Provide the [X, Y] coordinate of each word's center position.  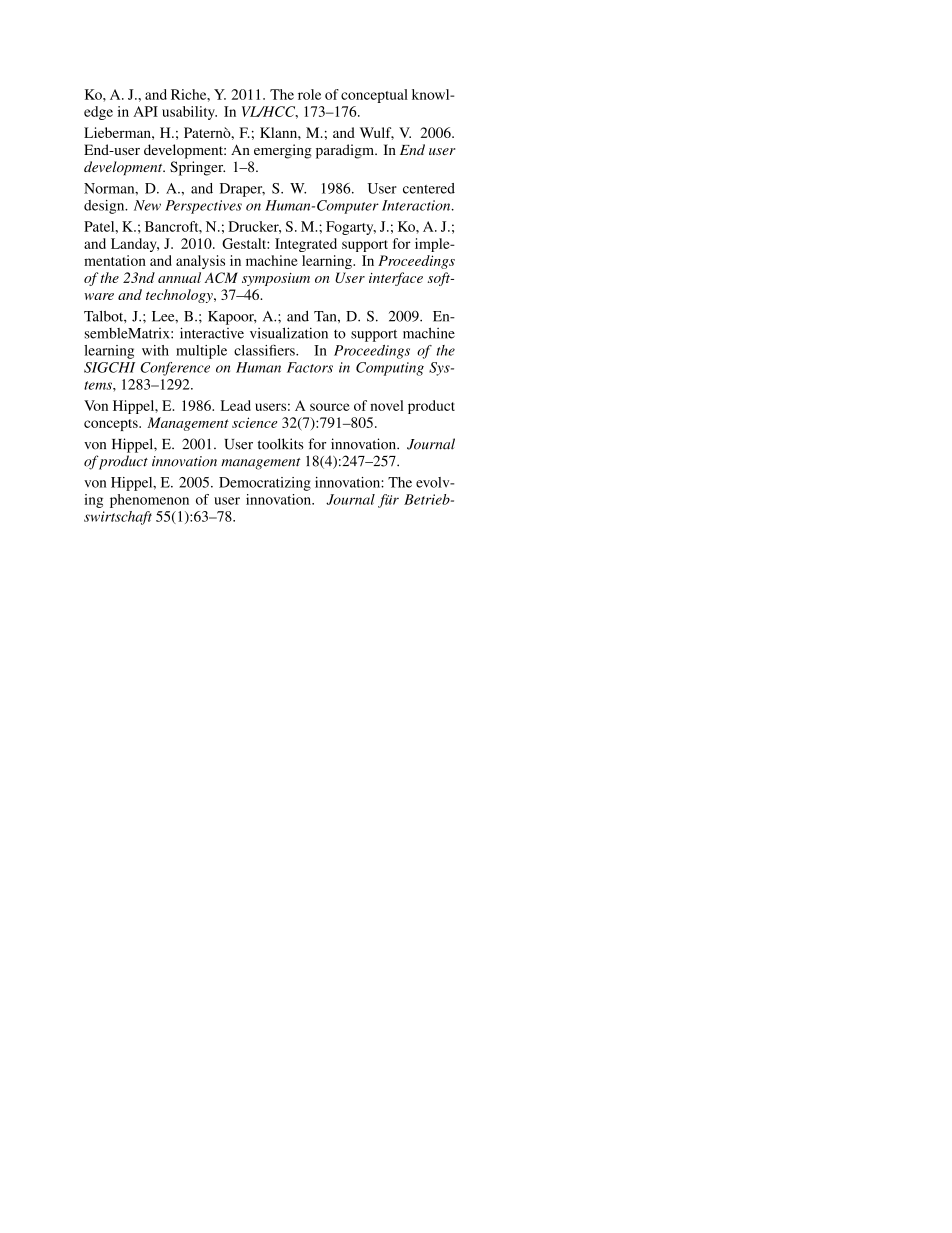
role [309, 94]
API [145, 111]
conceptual [374, 96]
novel [386, 405]
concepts [112, 425]
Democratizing [265, 484]
